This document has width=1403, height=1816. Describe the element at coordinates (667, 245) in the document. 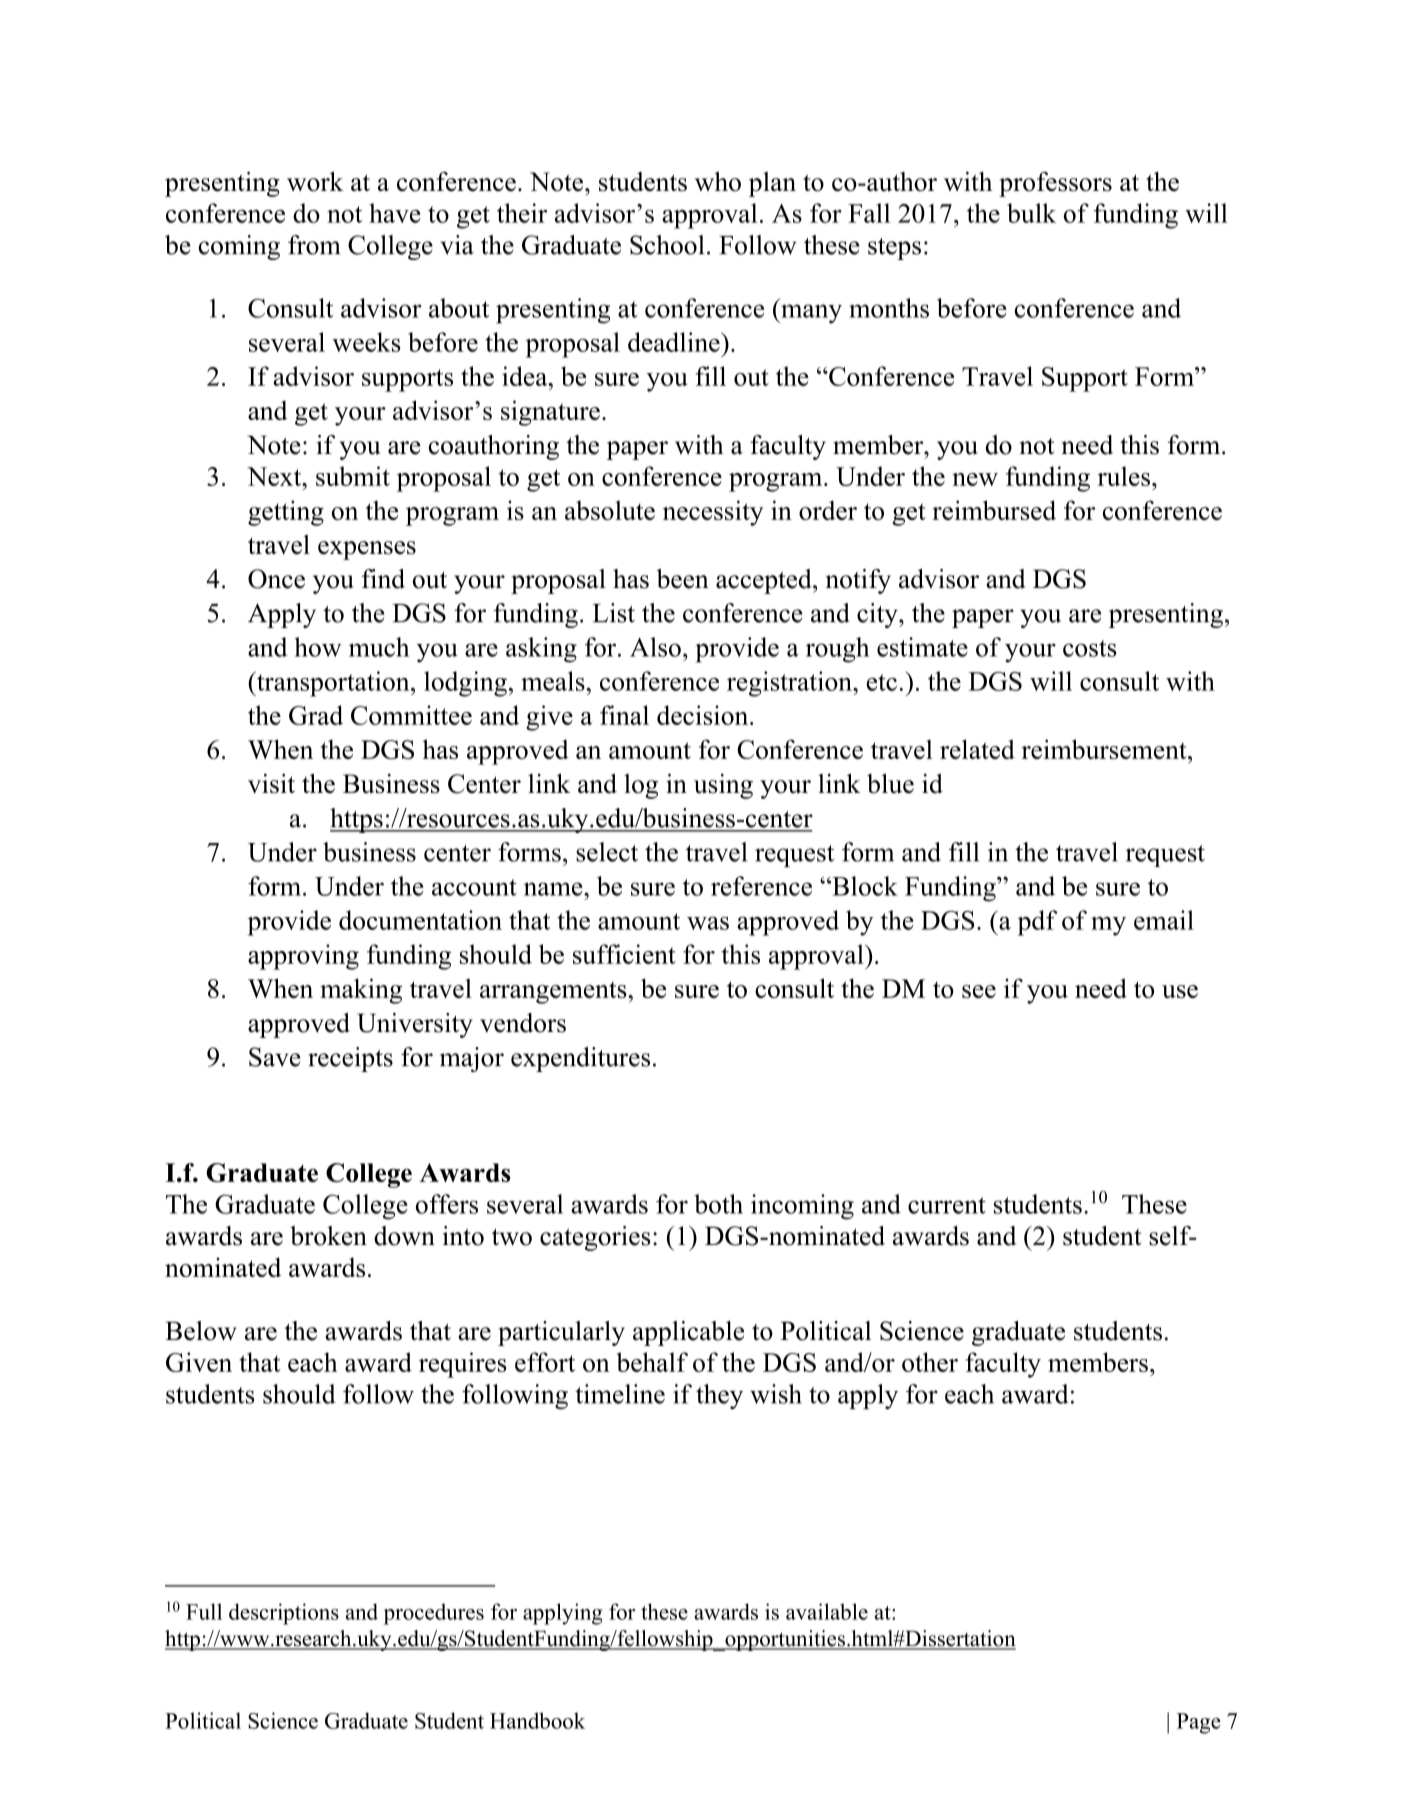

I see `School` at that location.
